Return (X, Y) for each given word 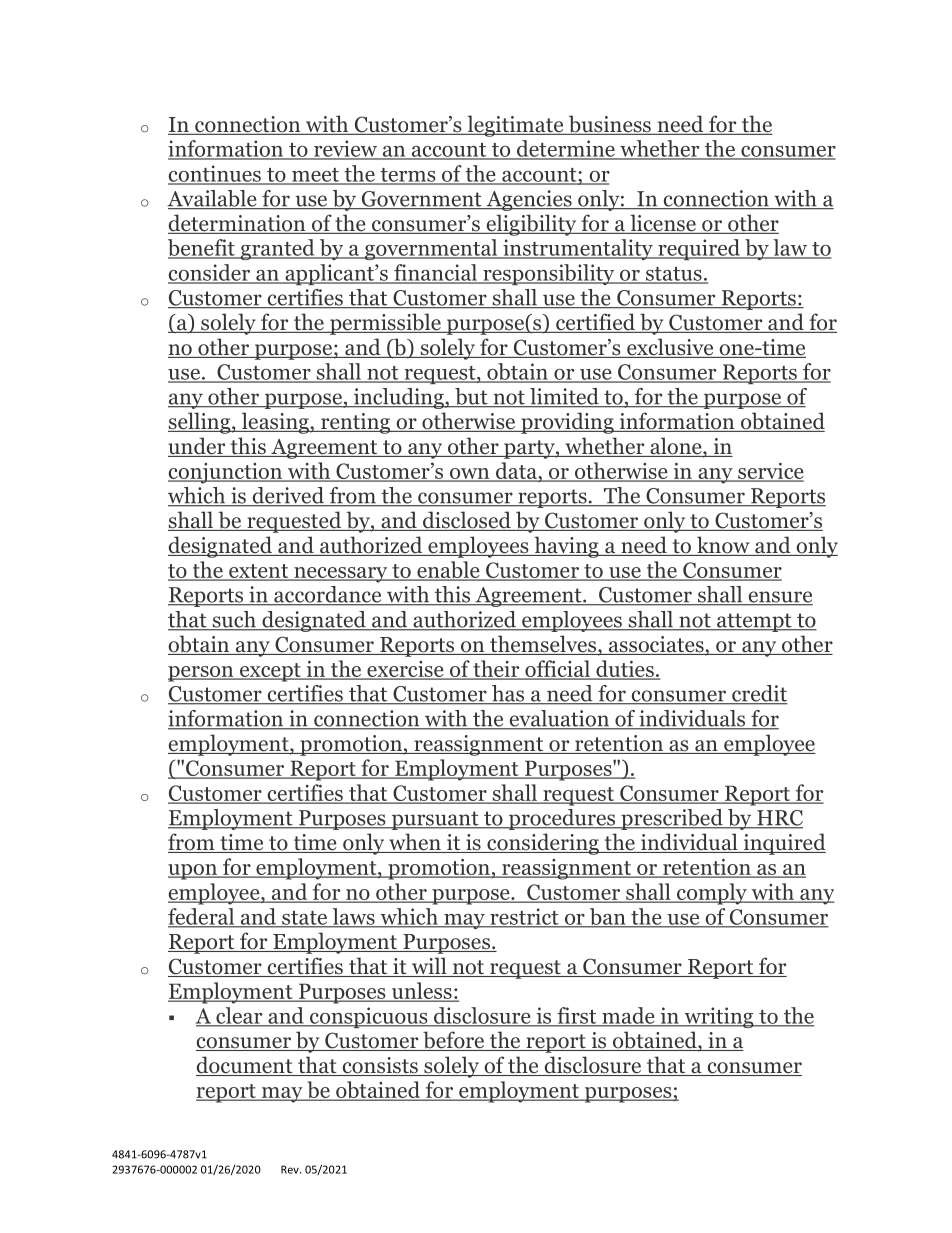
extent (259, 572)
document (245, 1066)
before (454, 1041)
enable (448, 571)
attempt (754, 622)
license (663, 224)
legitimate (515, 126)
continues (215, 174)
